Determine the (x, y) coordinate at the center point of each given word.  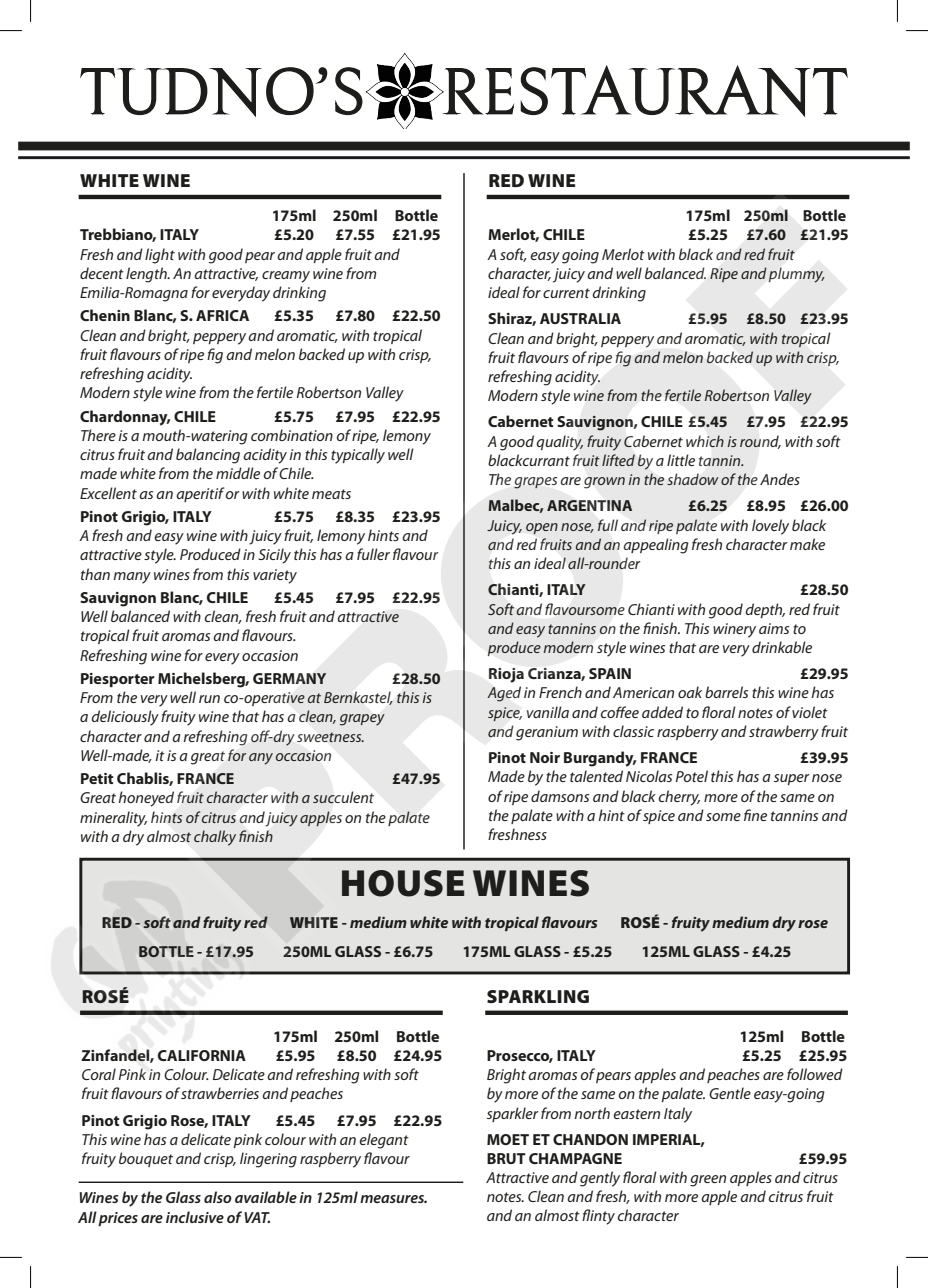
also (218, 1197)
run (209, 699)
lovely (770, 527)
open (542, 528)
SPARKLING (538, 996)
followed (815, 1074)
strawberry (784, 733)
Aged (504, 694)
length (147, 275)
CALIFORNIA (202, 1055)
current (566, 293)
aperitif (200, 494)
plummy (797, 275)
